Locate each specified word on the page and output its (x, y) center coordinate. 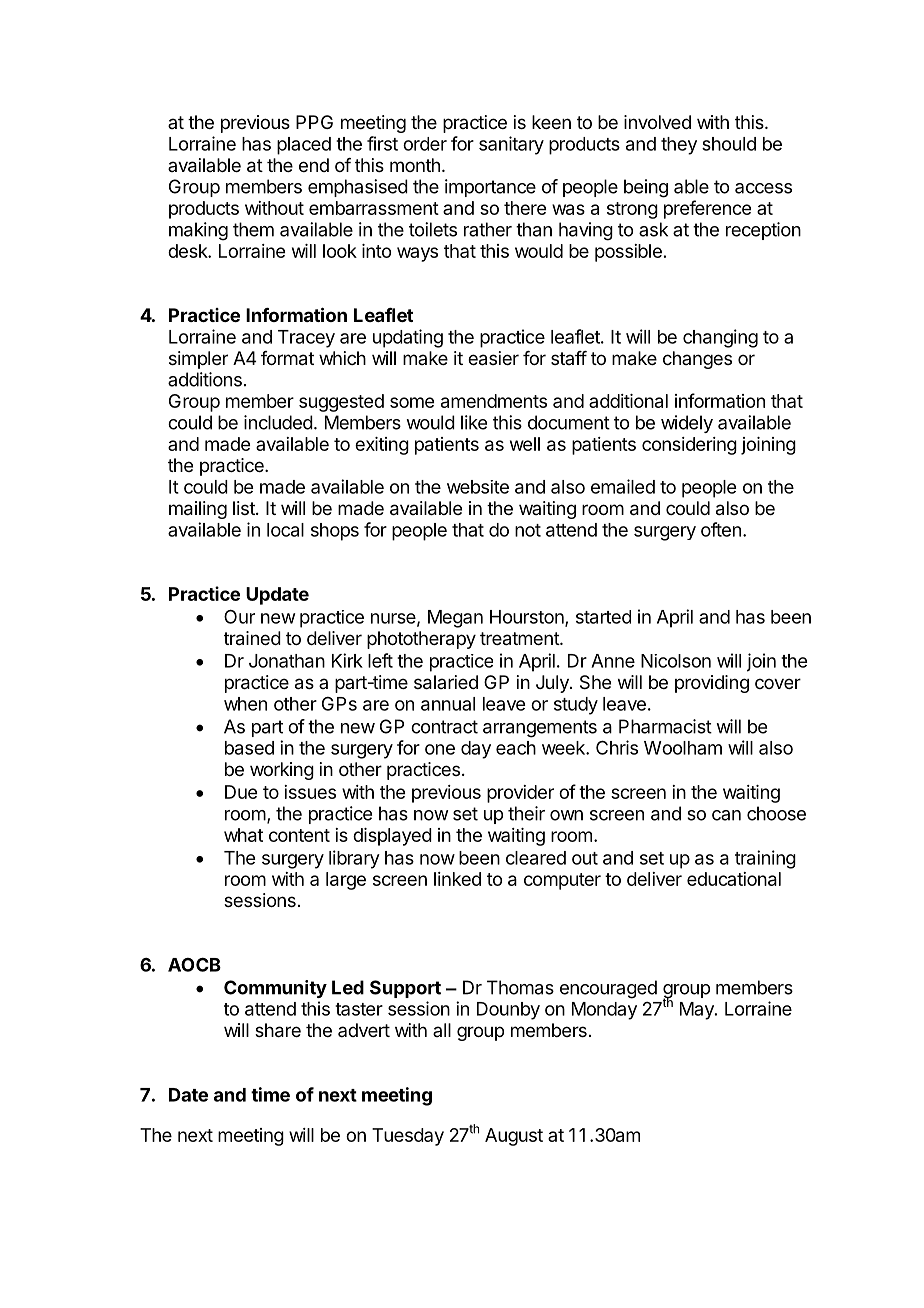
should (729, 144)
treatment (520, 639)
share (278, 1030)
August (514, 1137)
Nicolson (676, 661)
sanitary (511, 145)
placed (304, 146)
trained (252, 638)
